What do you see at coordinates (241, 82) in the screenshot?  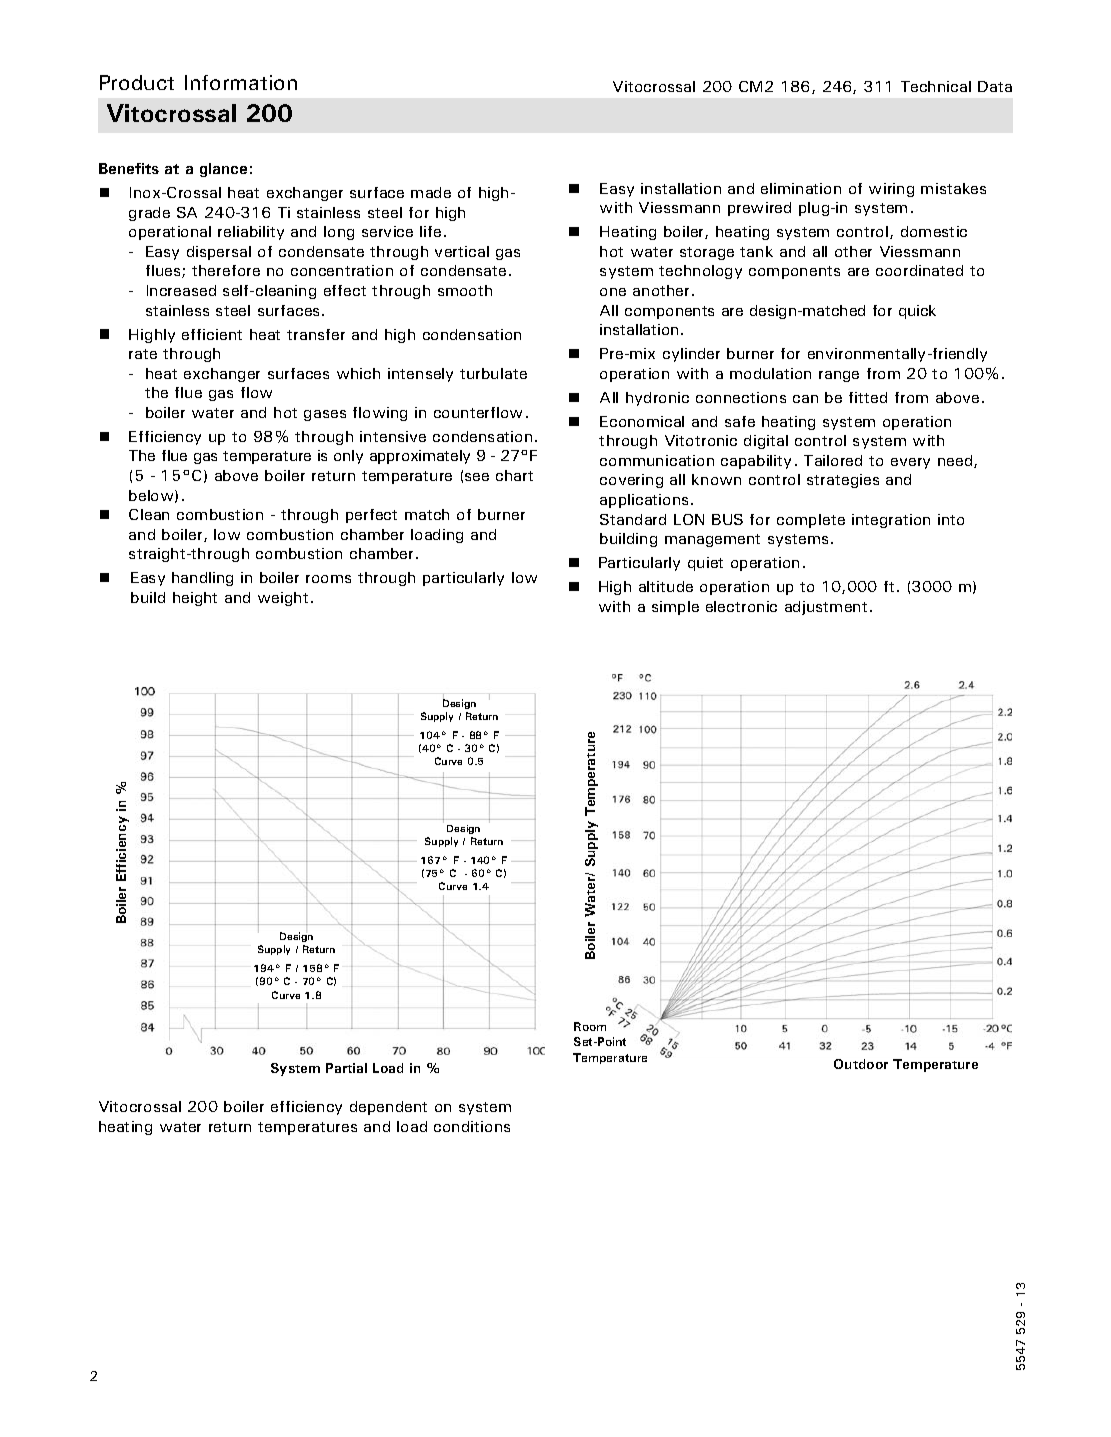 I see `Information` at bounding box center [241, 82].
